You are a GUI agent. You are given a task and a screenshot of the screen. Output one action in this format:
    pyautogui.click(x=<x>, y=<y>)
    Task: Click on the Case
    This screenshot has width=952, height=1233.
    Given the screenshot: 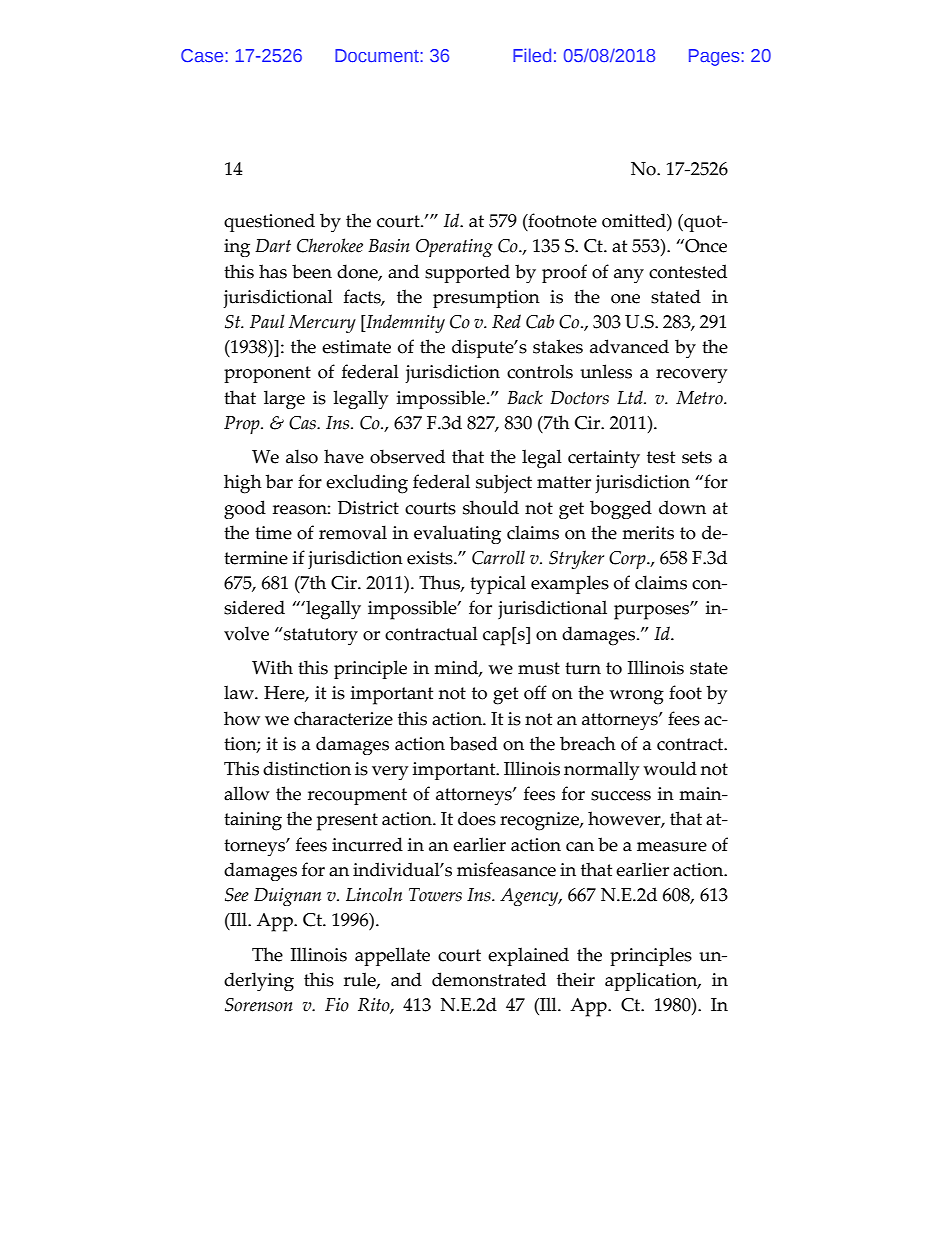 What is the action you would take?
    pyautogui.click(x=203, y=55)
